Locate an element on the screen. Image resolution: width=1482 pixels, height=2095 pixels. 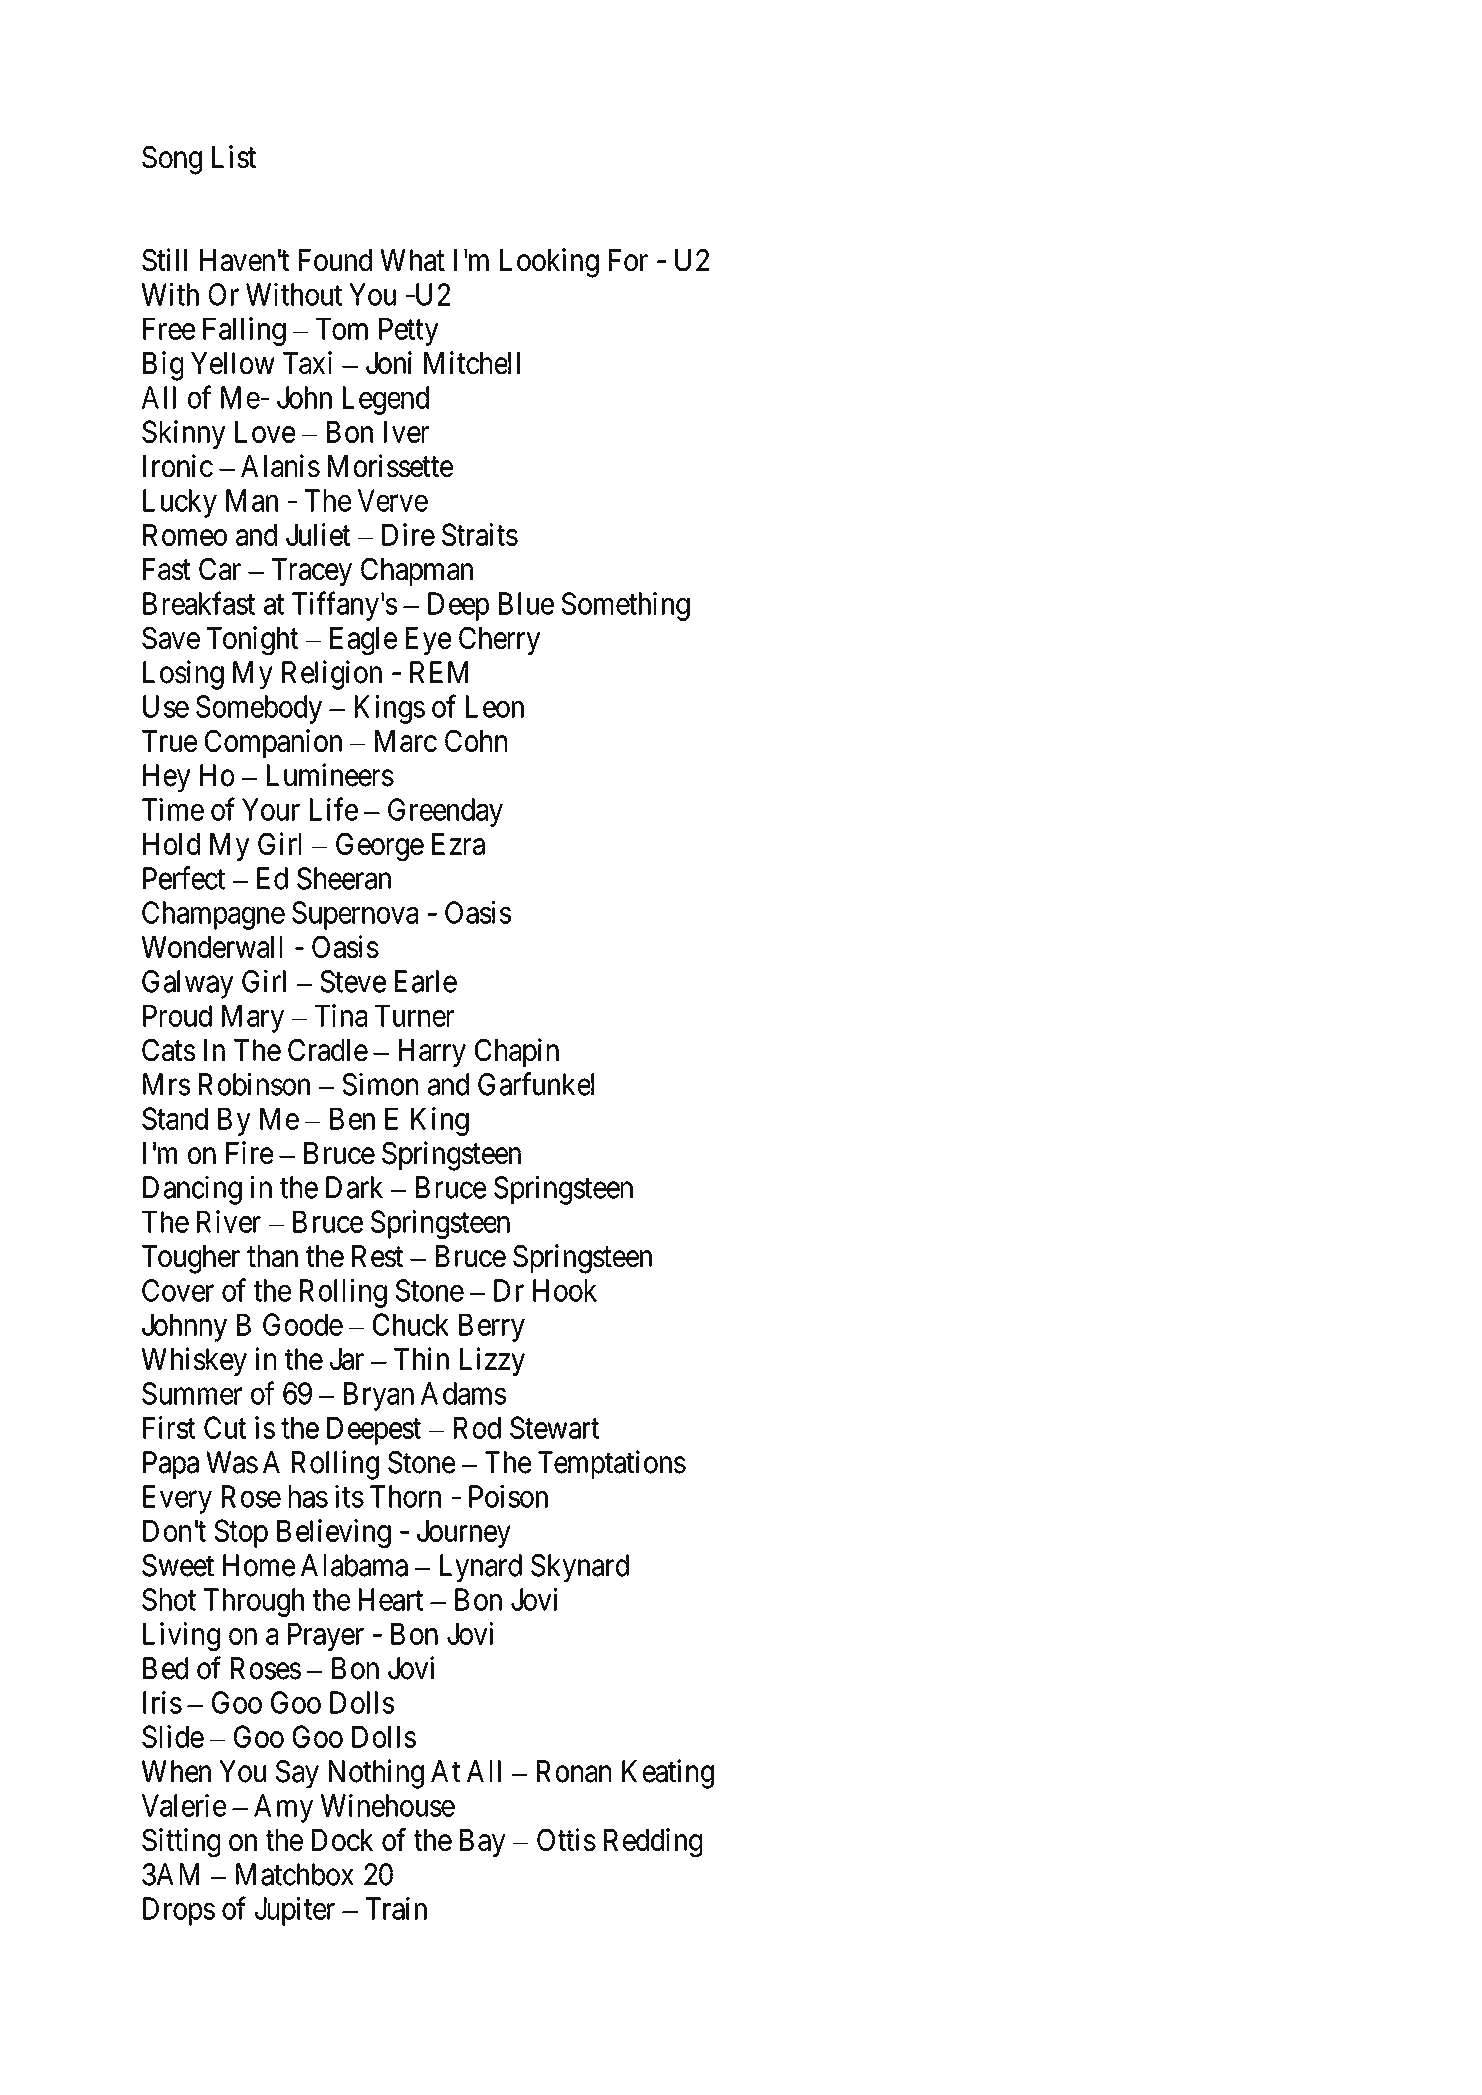
List is located at coordinates (234, 156).
